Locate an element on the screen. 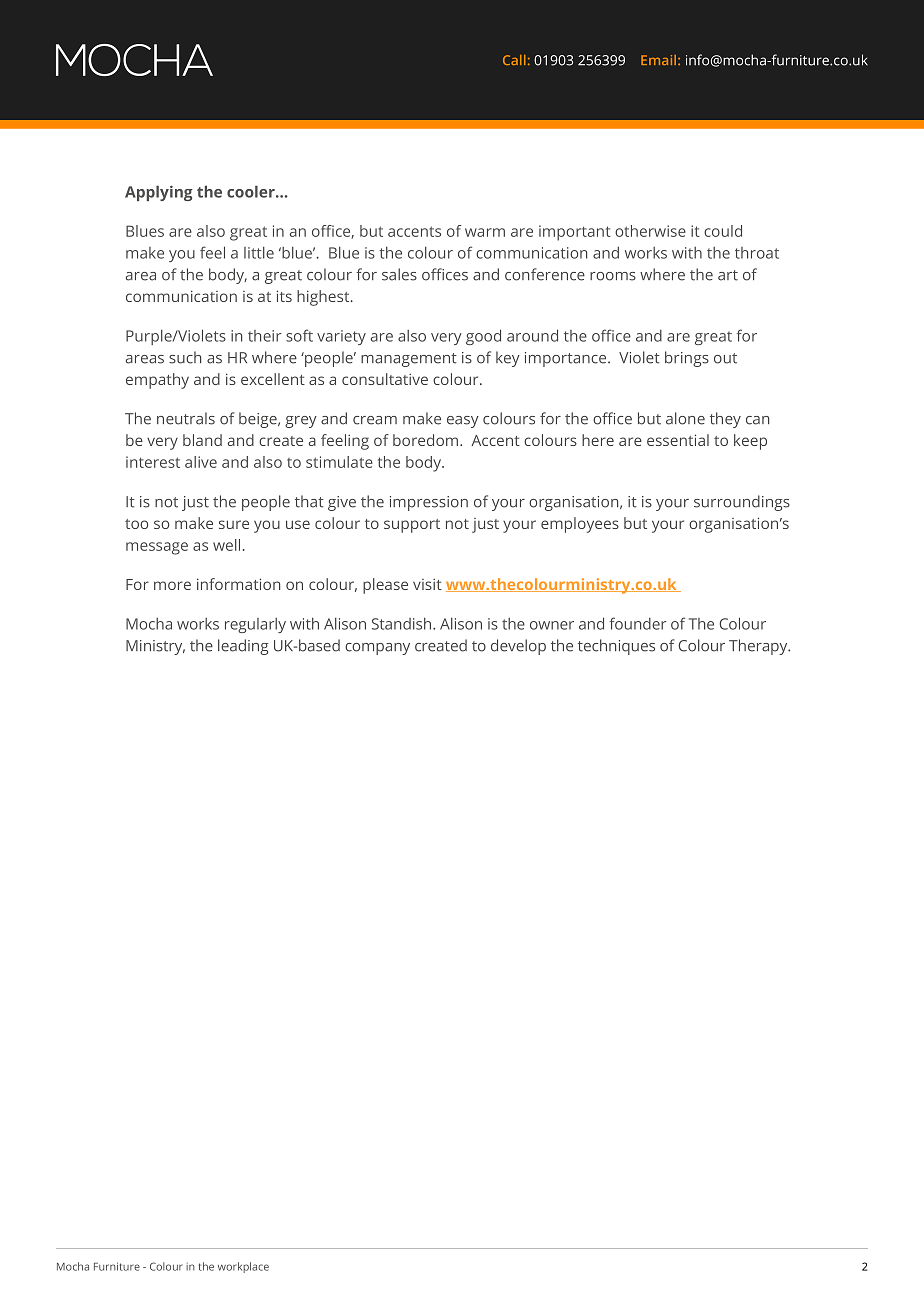  workplace is located at coordinates (243, 1267).
